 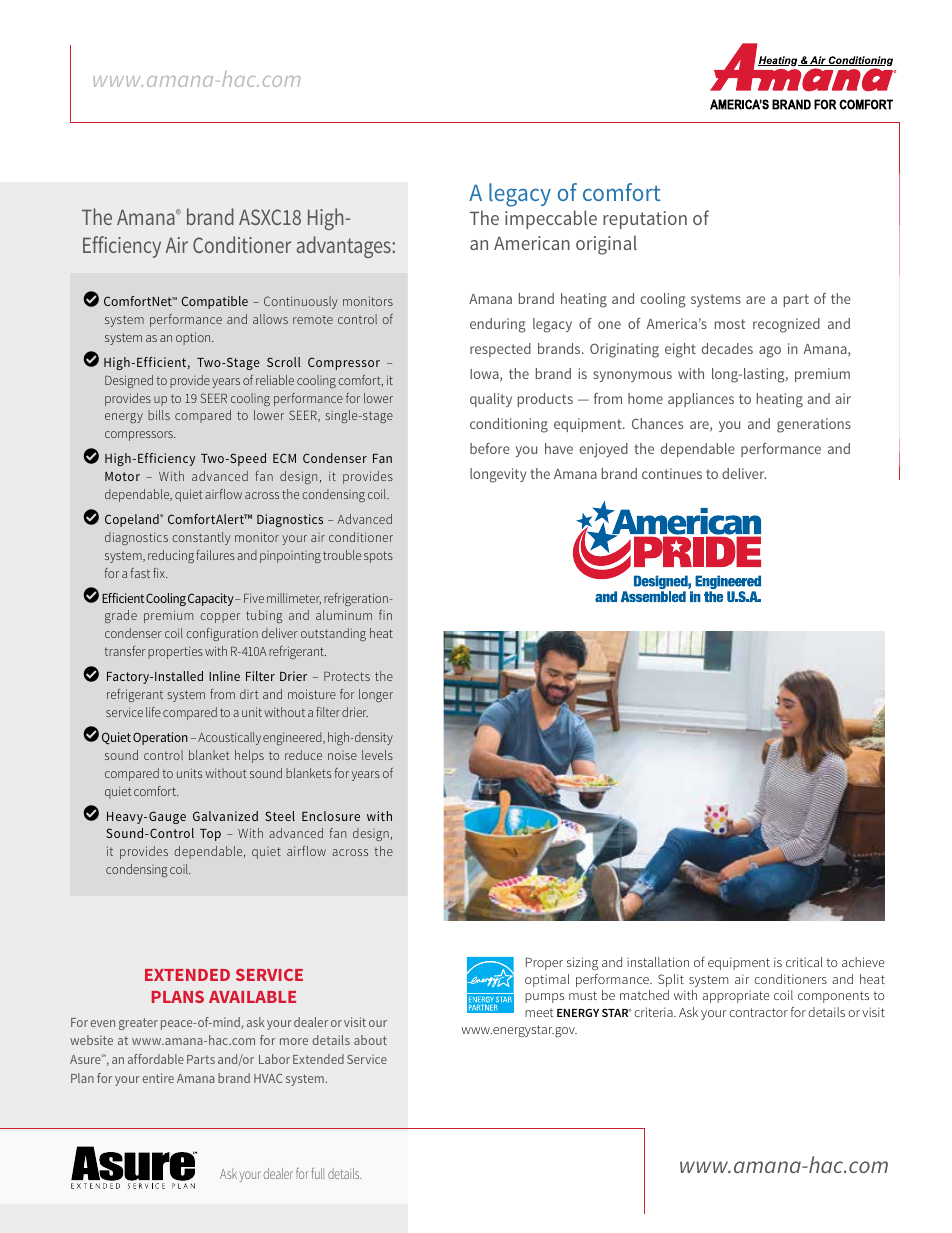 I want to click on impeccable, so click(x=551, y=219).
